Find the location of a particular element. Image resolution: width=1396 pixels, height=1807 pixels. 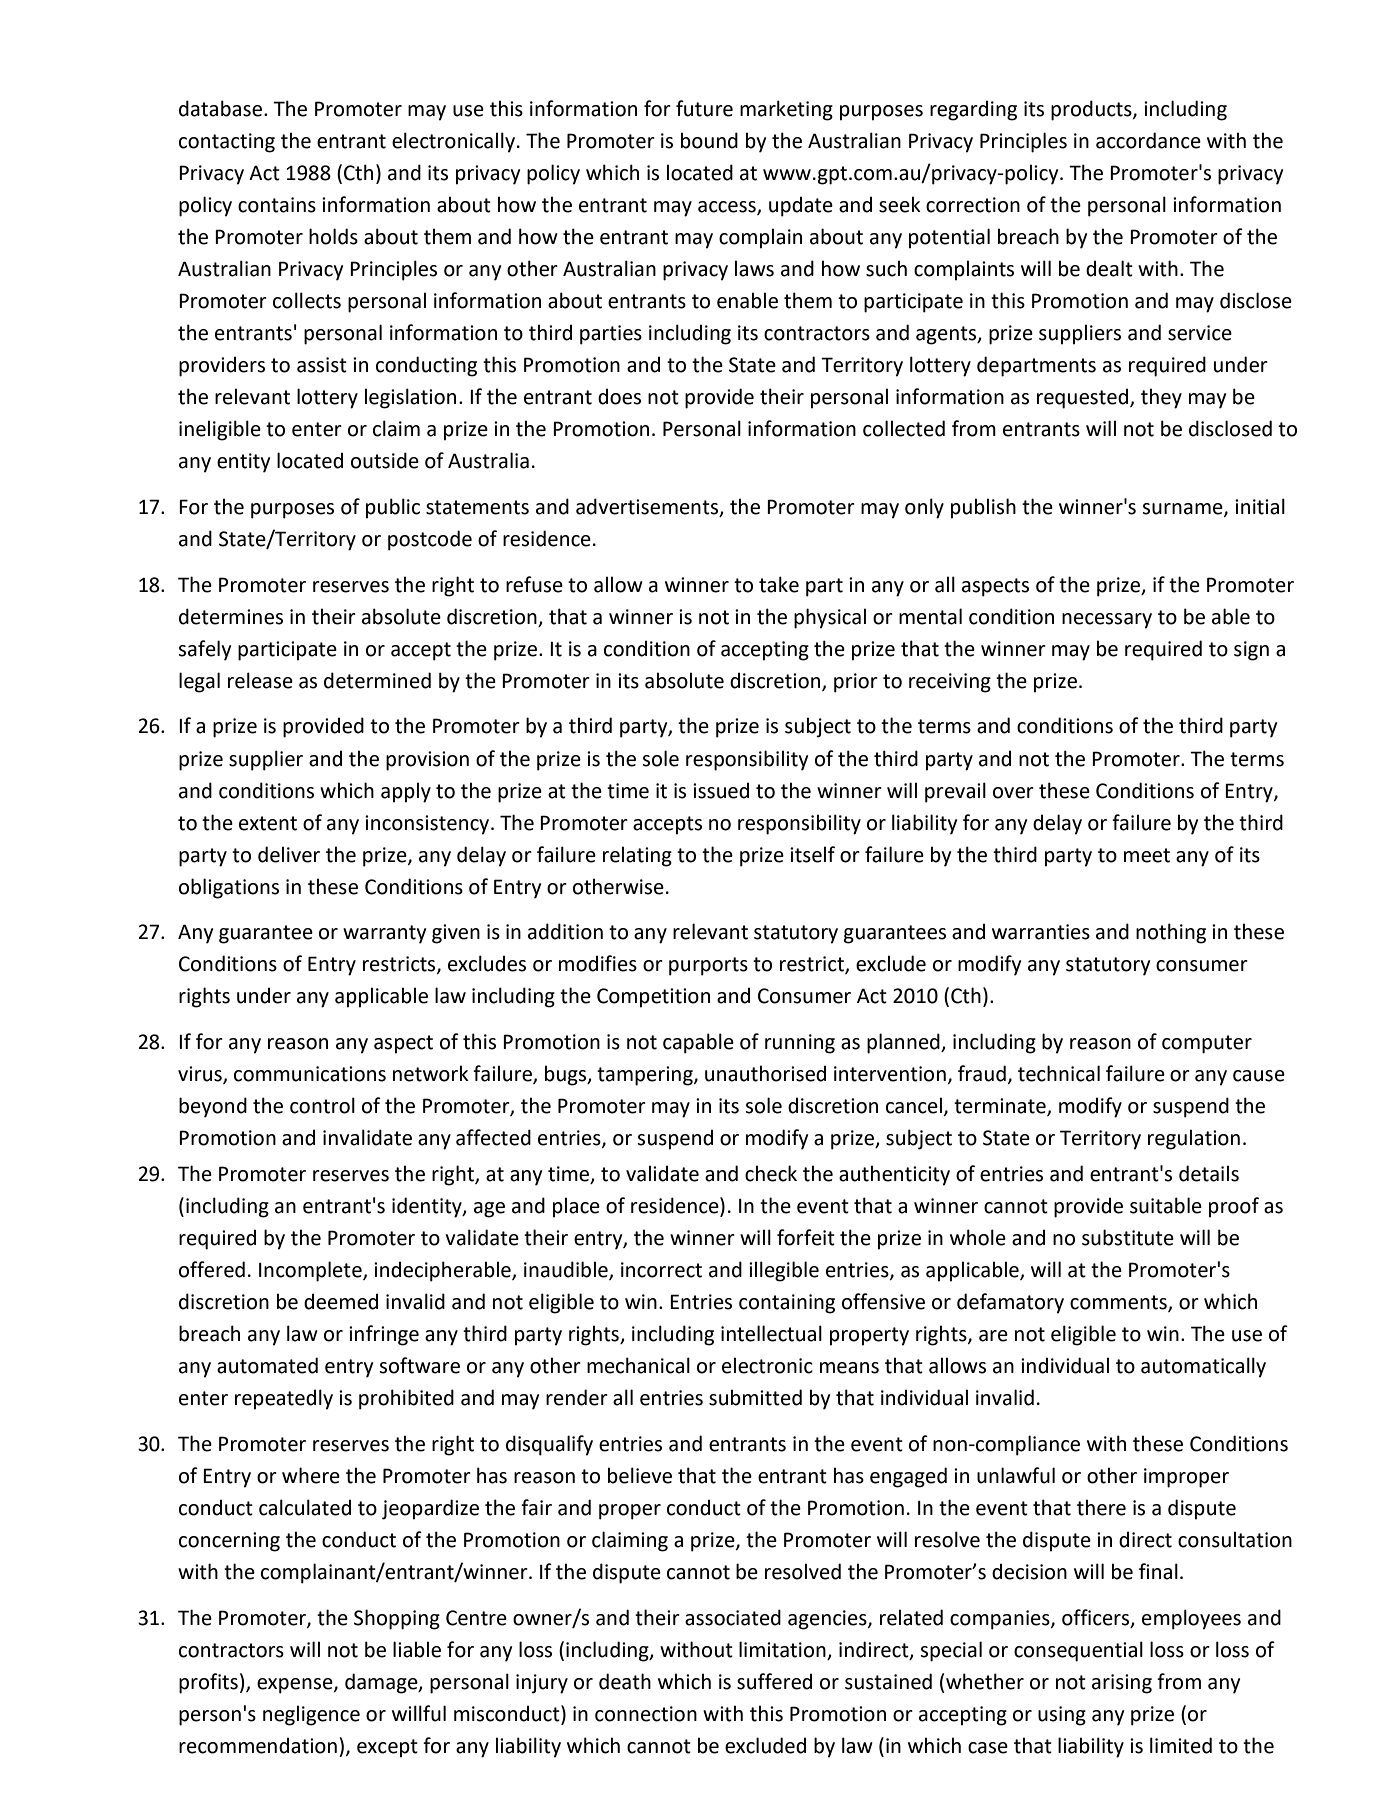

take is located at coordinates (779, 584).
